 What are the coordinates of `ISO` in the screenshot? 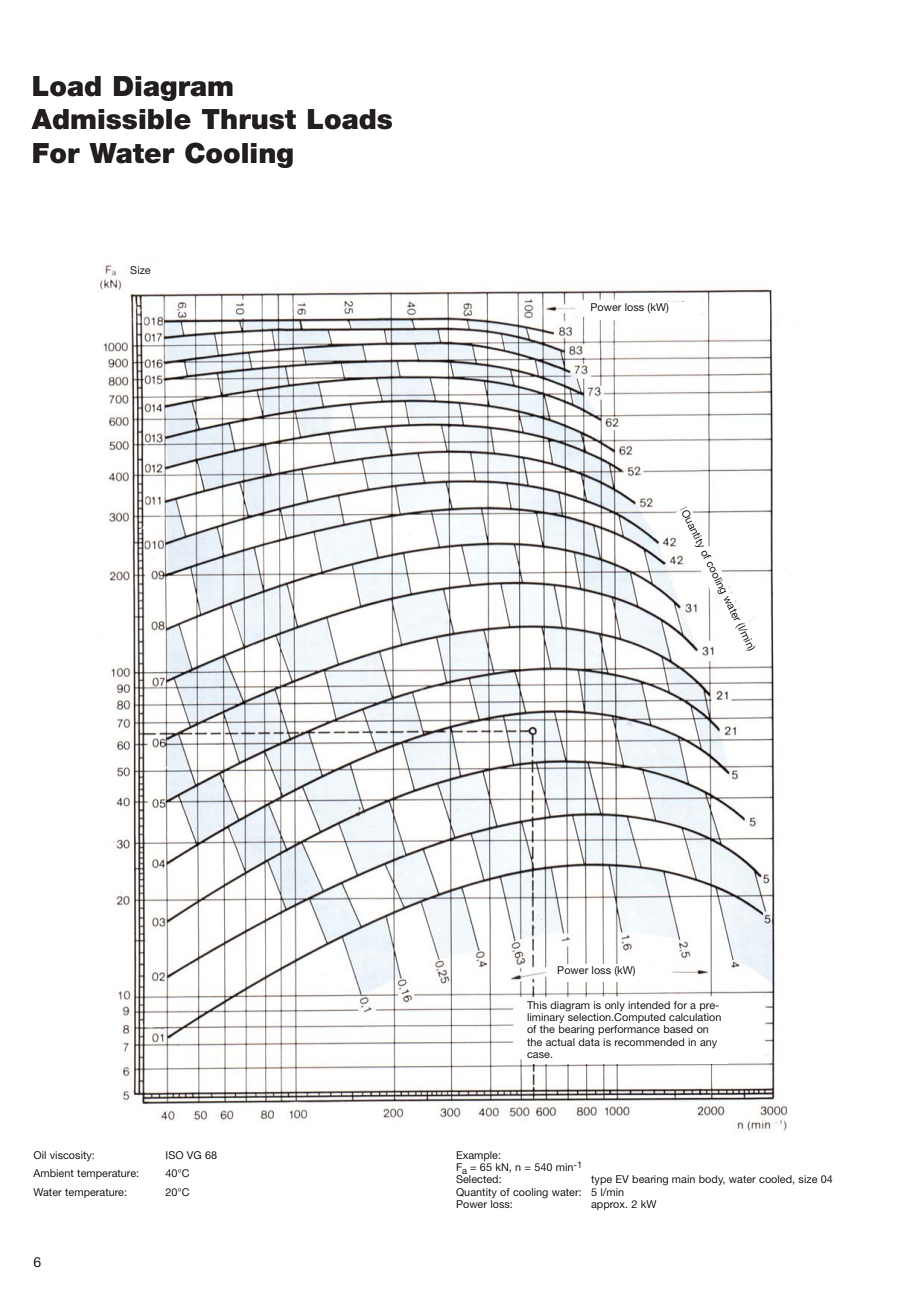 It's located at (175, 1155).
